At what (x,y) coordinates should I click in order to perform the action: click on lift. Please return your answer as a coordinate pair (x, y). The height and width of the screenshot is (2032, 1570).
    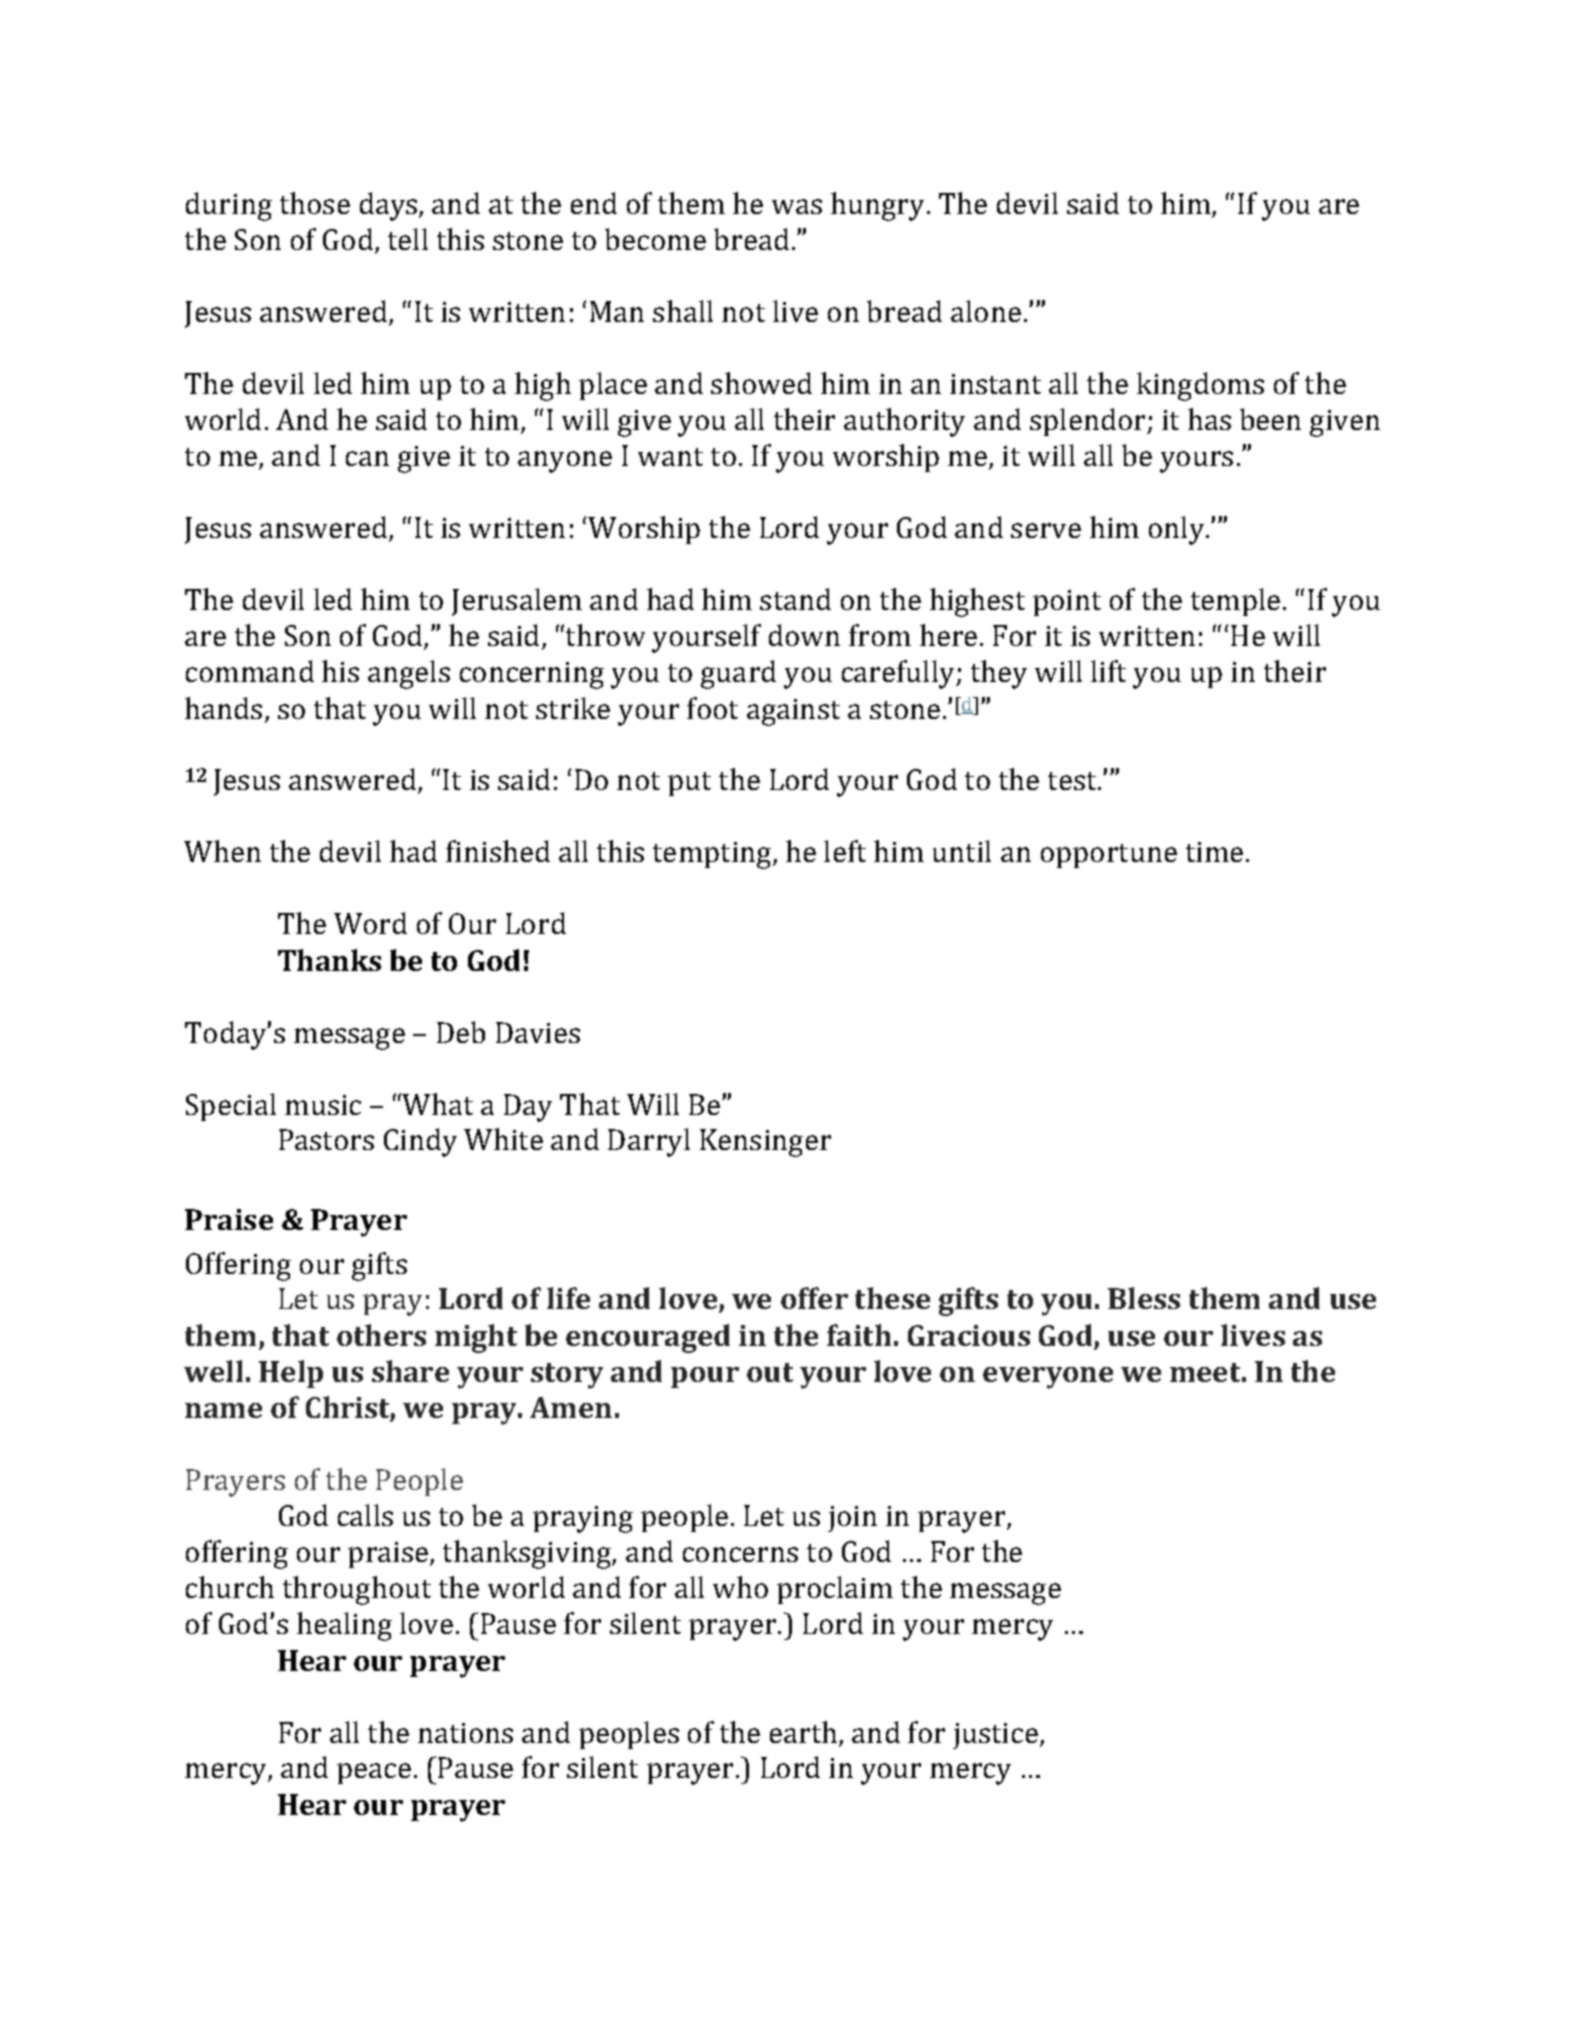
    Looking at the image, I should click on (1108, 671).
